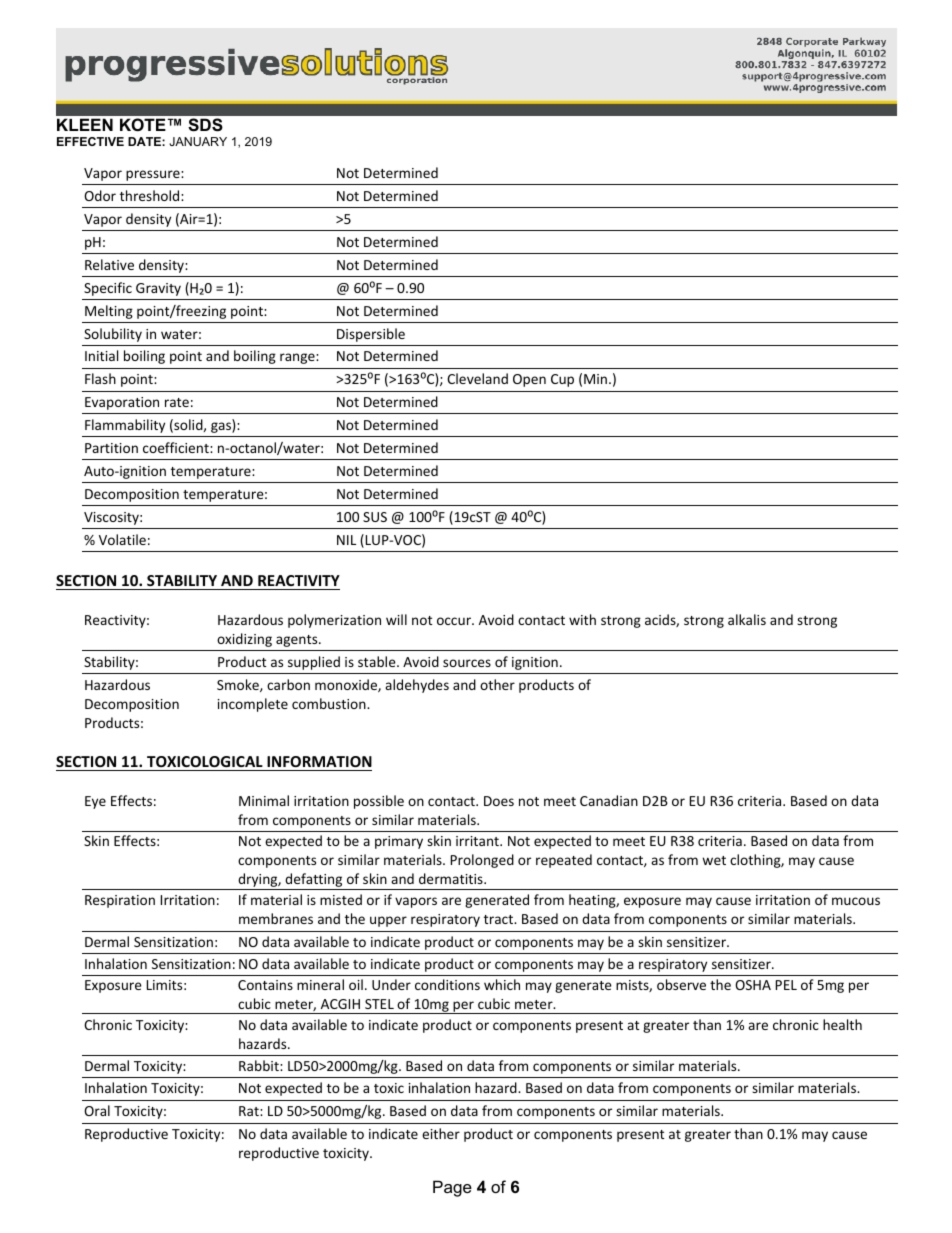 This screenshot has height=1233, width=952. I want to click on SDS, so click(205, 125).
